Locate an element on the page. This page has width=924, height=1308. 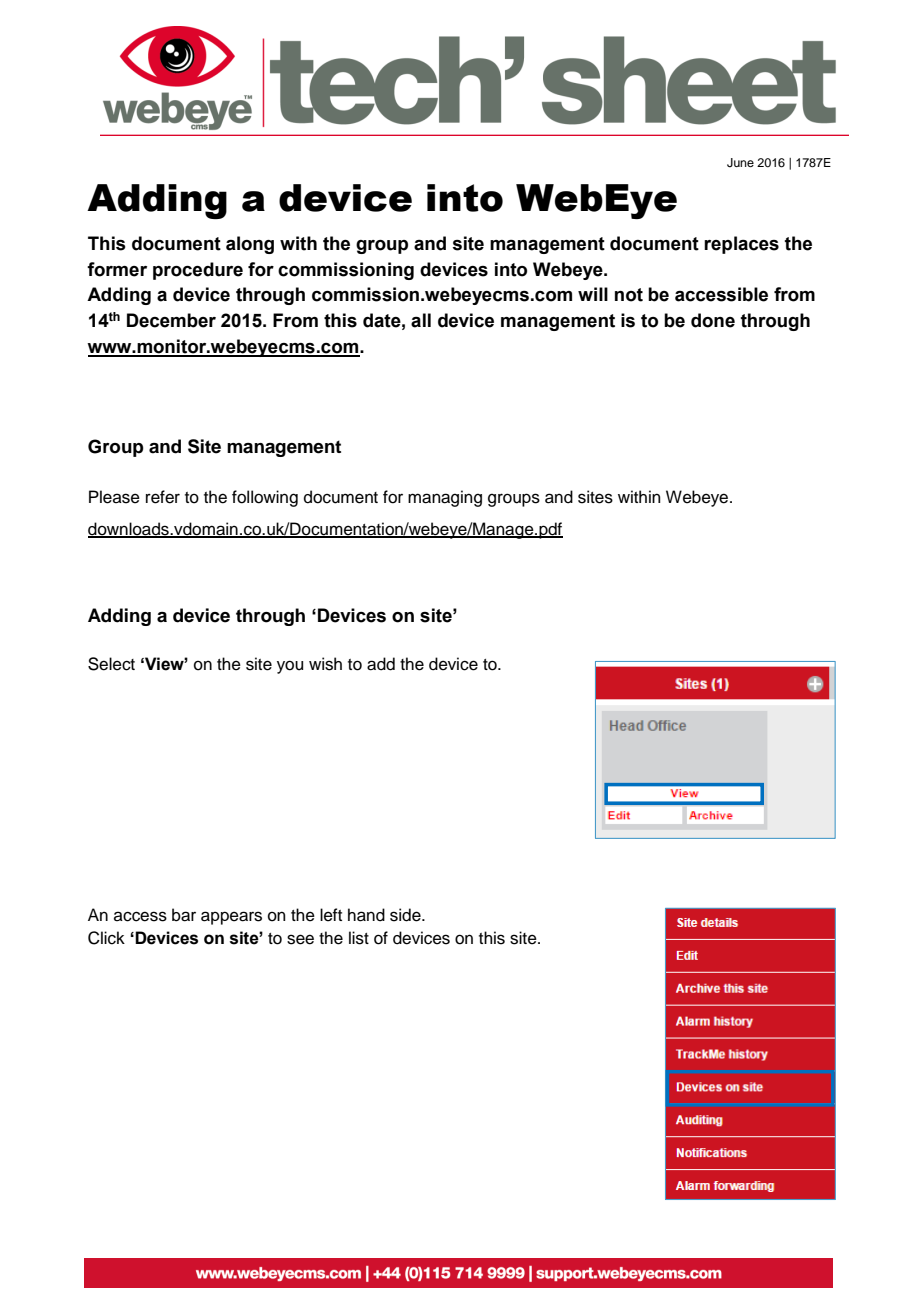
you is located at coordinates (290, 667).
